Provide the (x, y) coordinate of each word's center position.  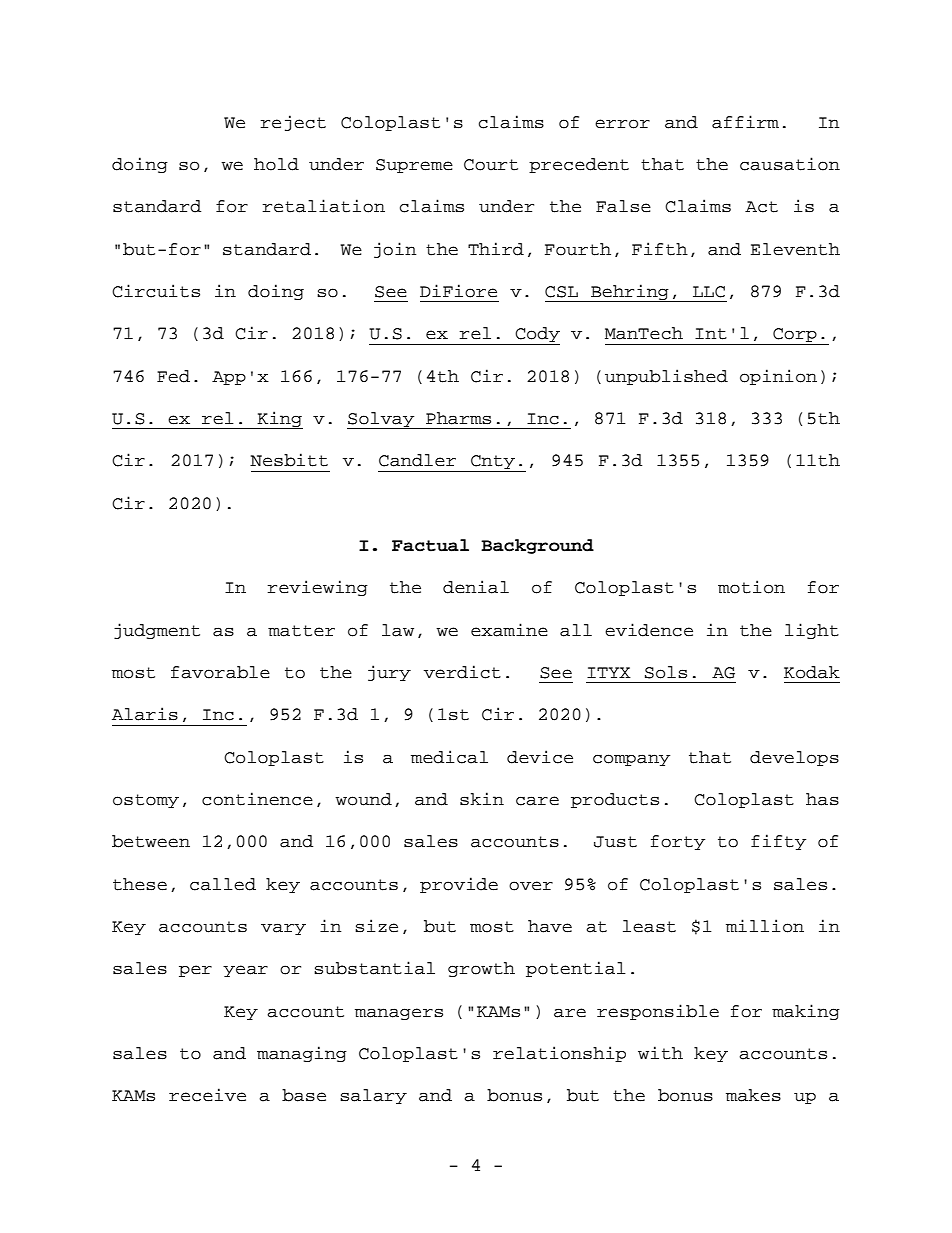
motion (751, 587)
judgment (157, 631)
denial (476, 587)
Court (491, 165)
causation (790, 164)
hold (276, 164)
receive (207, 1095)
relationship (559, 1054)
